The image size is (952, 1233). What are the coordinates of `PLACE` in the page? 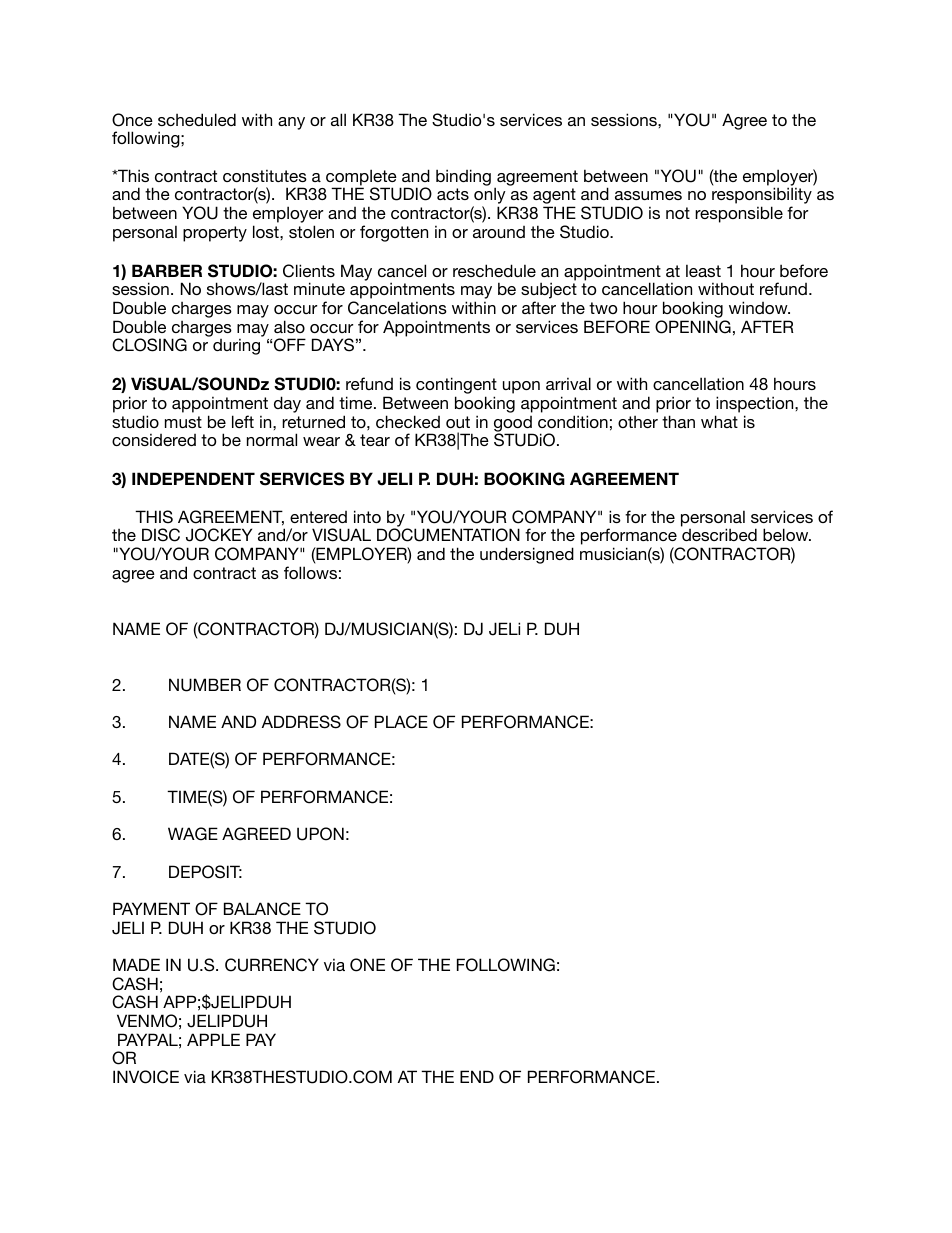 It's located at (401, 722).
